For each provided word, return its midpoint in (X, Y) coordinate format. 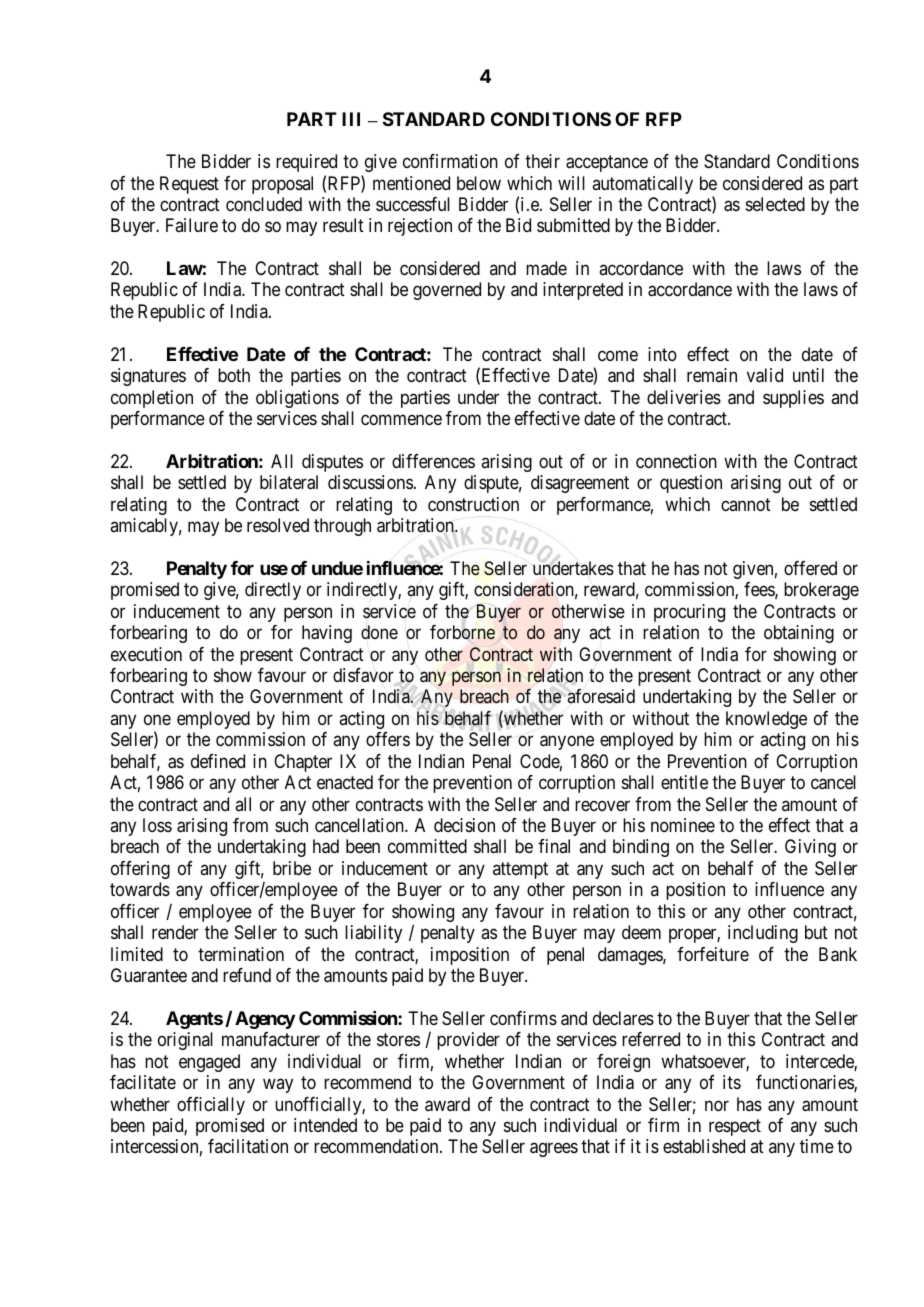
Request (189, 185)
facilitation (248, 1146)
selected (775, 204)
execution (146, 654)
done (379, 632)
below (479, 183)
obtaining (799, 634)
